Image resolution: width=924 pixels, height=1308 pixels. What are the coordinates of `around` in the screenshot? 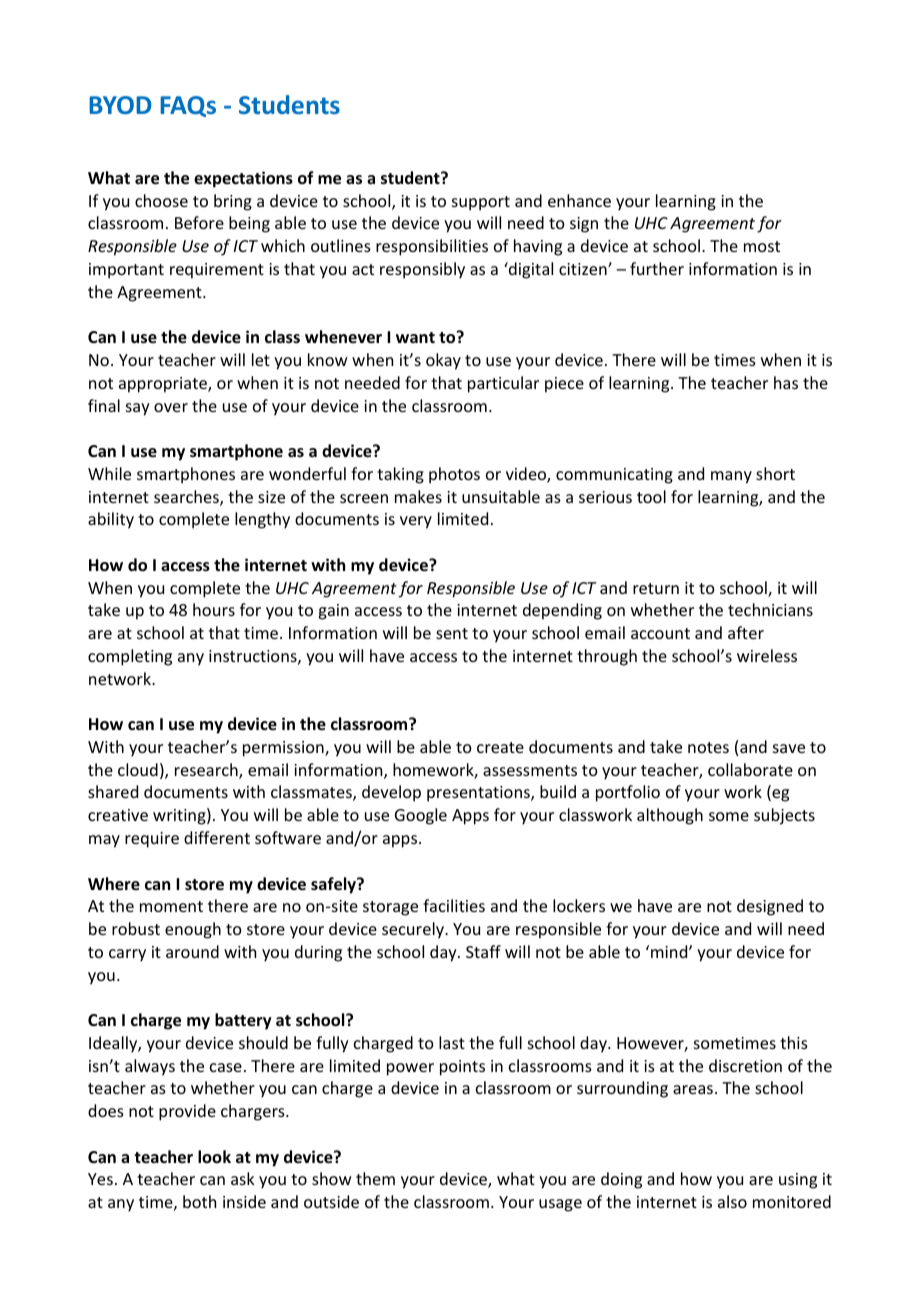 It's located at (192, 951).
